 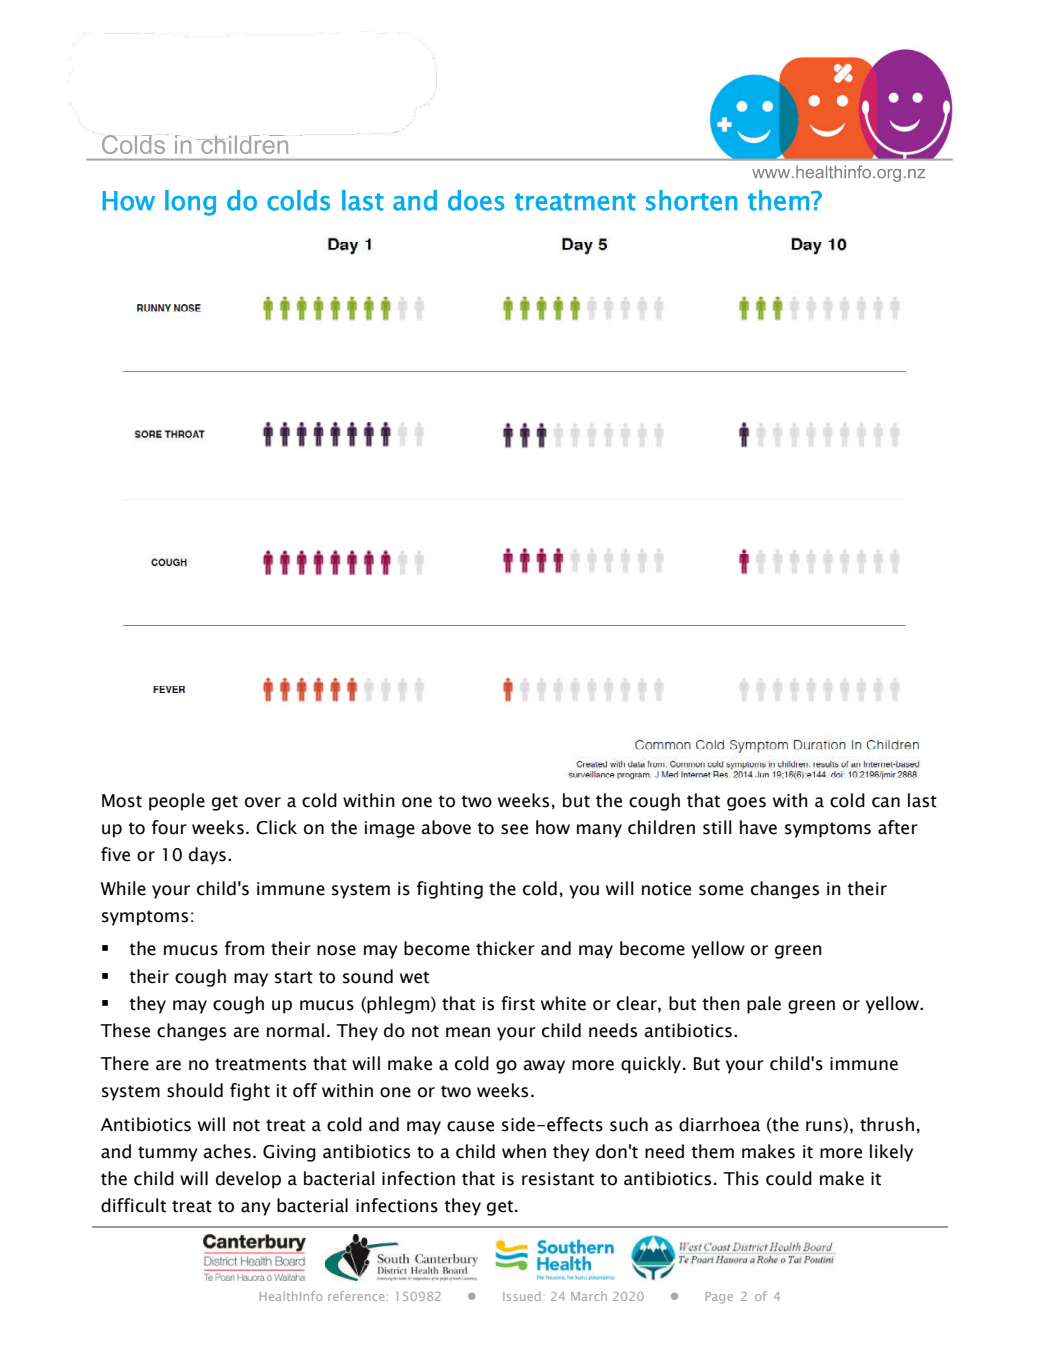 I want to click on Issued, so click(x=522, y=1296).
